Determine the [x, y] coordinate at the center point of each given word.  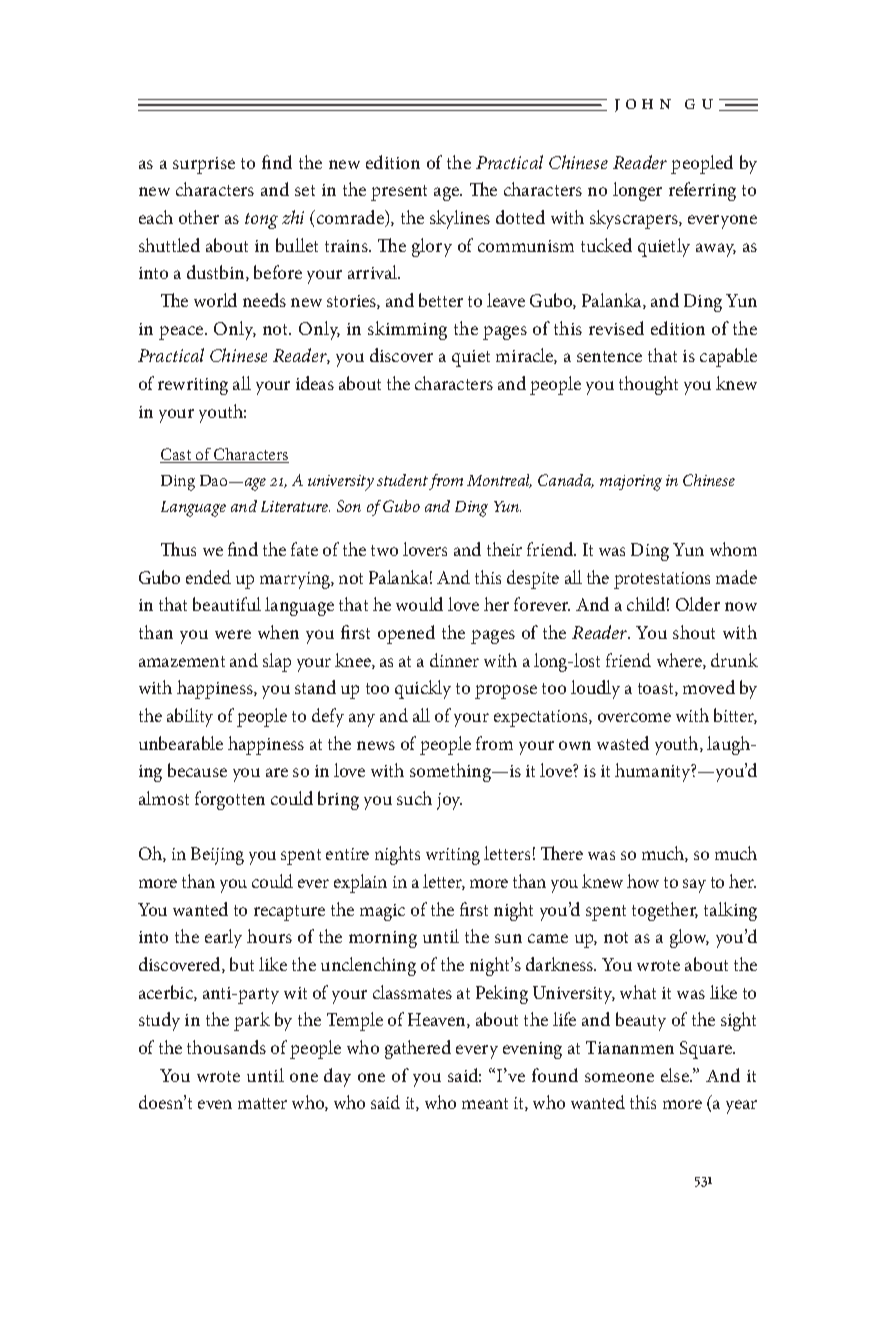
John [643, 105]
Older [698, 604]
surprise [204, 165]
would [419, 604]
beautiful [227, 604]
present [399, 193]
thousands [226, 1047]
